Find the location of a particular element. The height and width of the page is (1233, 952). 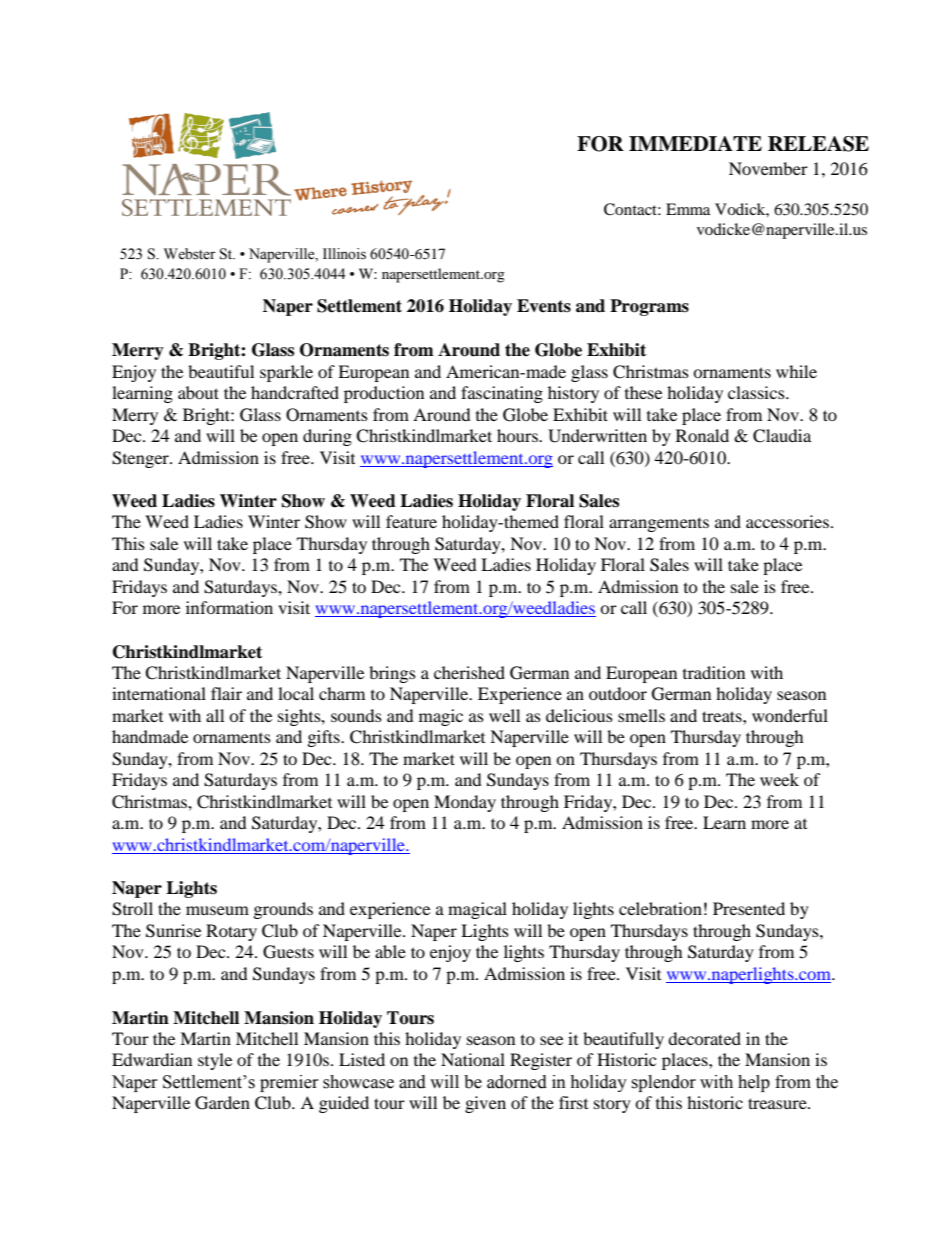

information is located at coordinates (229, 607).
